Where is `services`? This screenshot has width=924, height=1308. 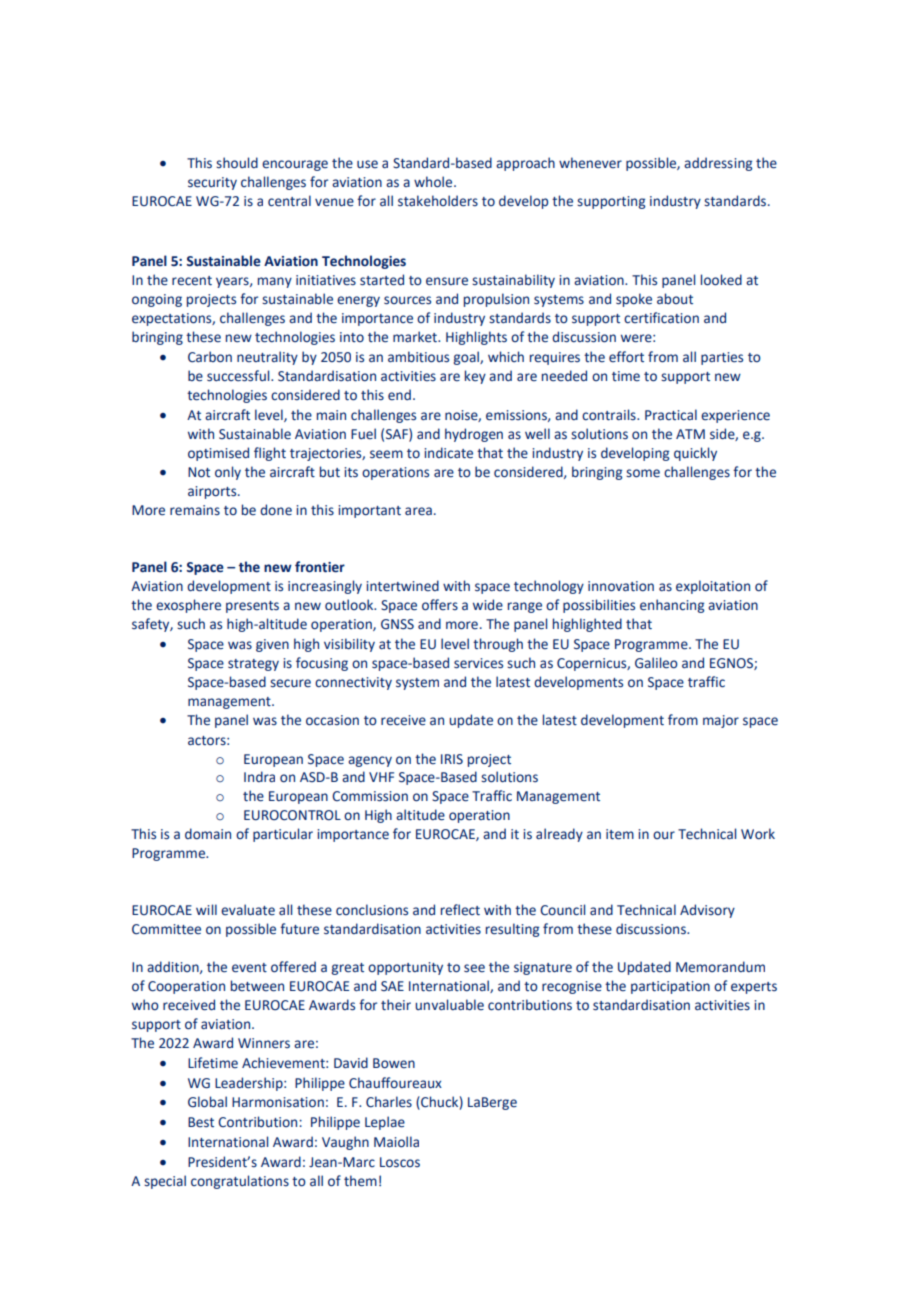
services is located at coordinates (478, 663).
